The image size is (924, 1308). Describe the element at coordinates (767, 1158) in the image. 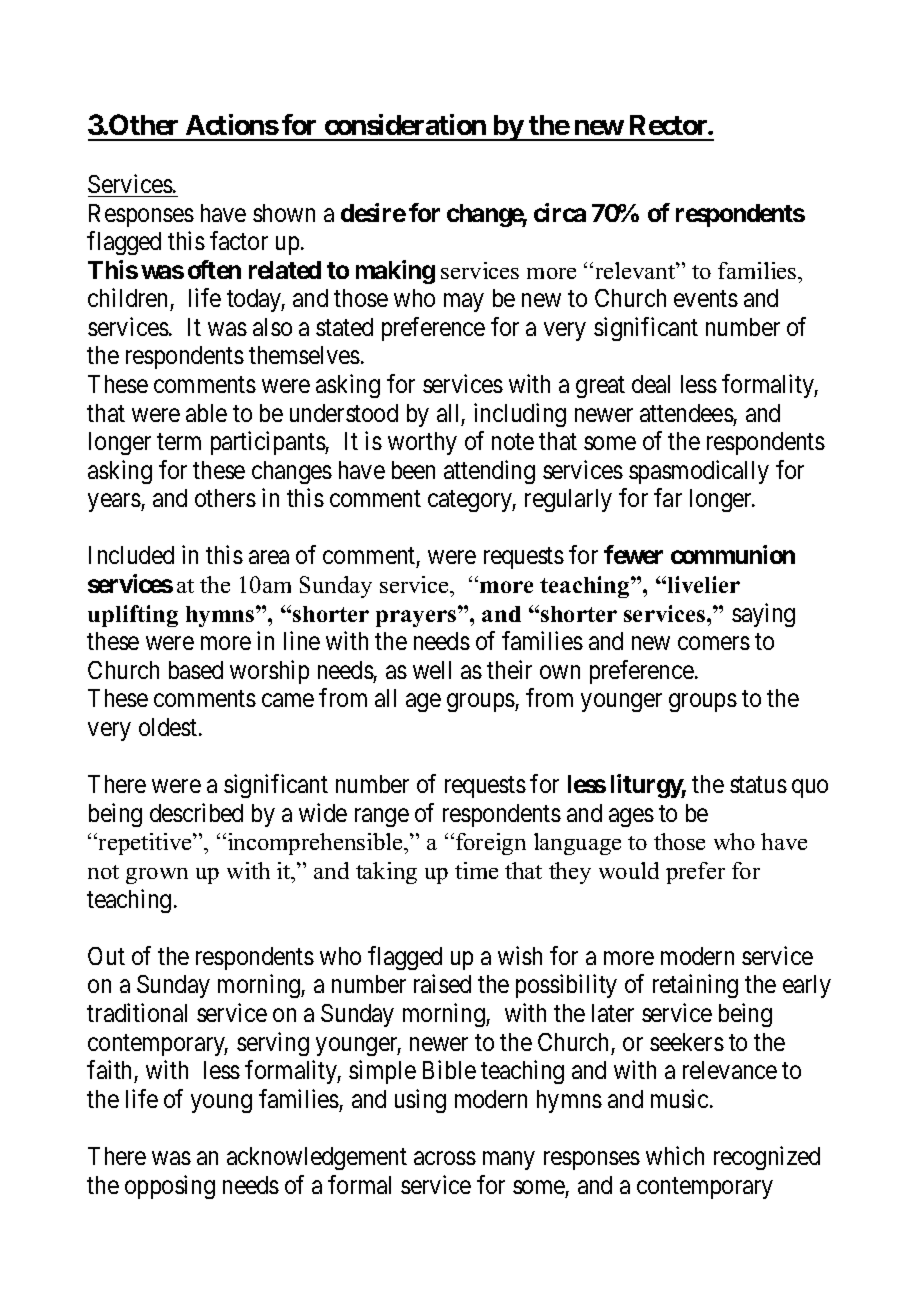

I see `recognized` at that location.
